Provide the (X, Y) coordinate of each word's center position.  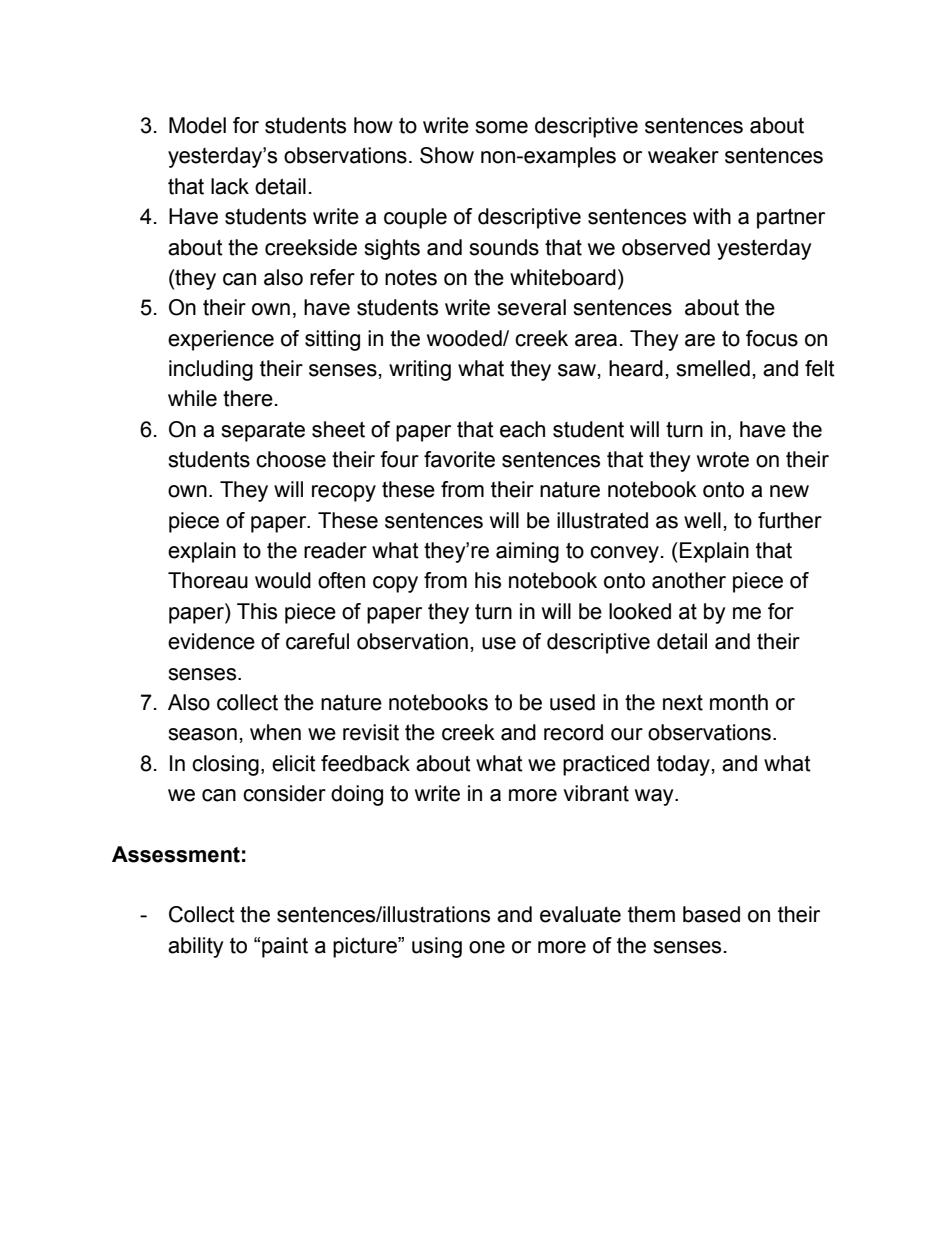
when (275, 732)
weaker (683, 155)
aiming (527, 552)
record (573, 732)
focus (772, 338)
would (283, 580)
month (739, 702)
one (487, 947)
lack (230, 186)
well (702, 520)
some (501, 127)
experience (221, 340)
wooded (465, 338)
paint (285, 947)
